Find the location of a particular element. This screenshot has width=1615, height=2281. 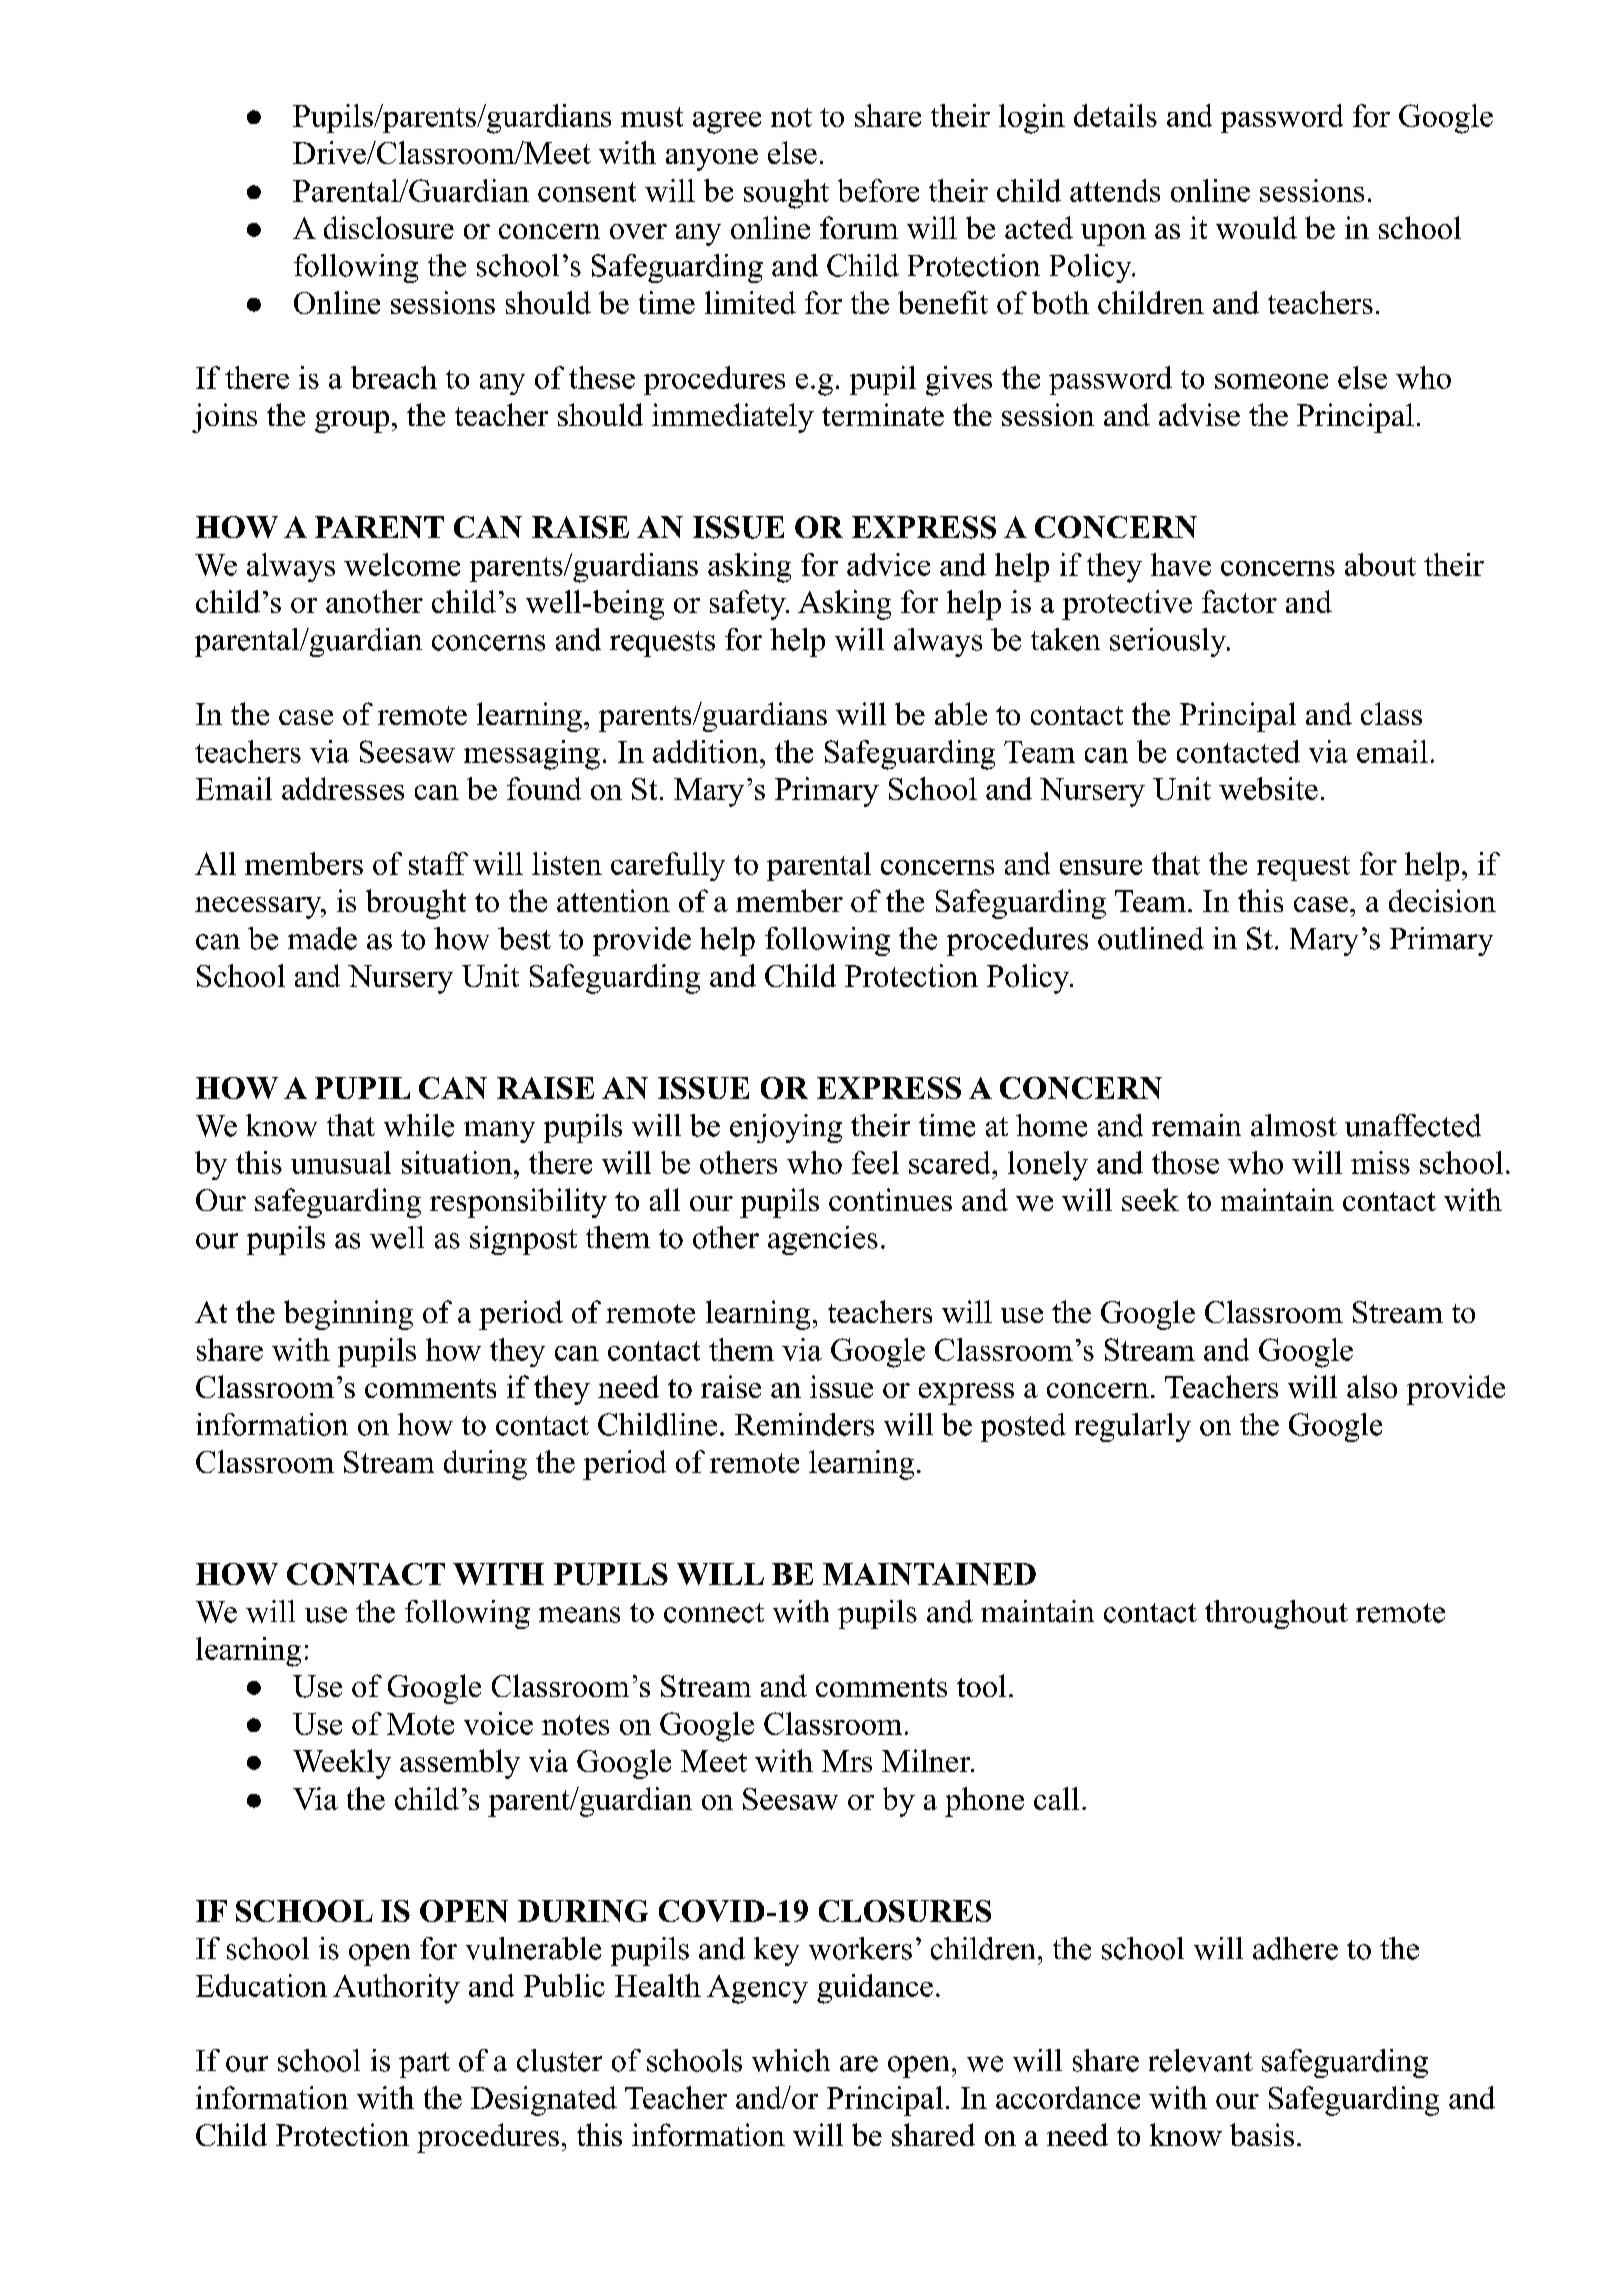

while is located at coordinates (419, 1125).
